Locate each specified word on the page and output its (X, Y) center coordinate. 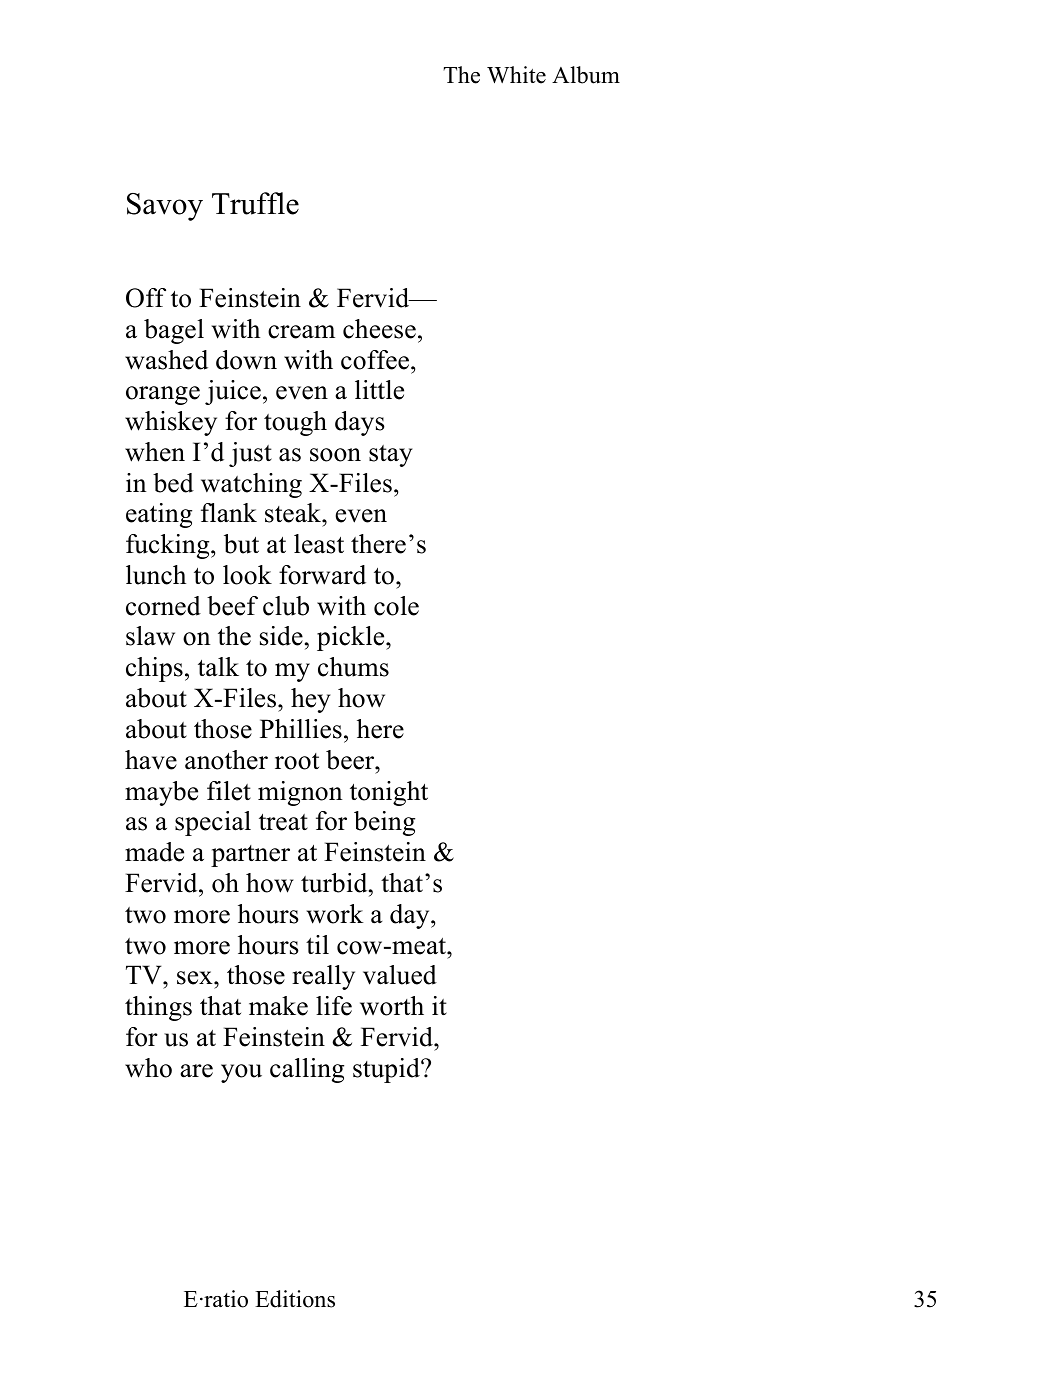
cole (396, 606)
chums (353, 667)
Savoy (165, 207)
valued (400, 975)
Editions (295, 1299)
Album (586, 75)
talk (218, 667)
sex (196, 978)
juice (233, 392)
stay (390, 456)
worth (392, 1006)
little (379, 390)
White (516, 75)
